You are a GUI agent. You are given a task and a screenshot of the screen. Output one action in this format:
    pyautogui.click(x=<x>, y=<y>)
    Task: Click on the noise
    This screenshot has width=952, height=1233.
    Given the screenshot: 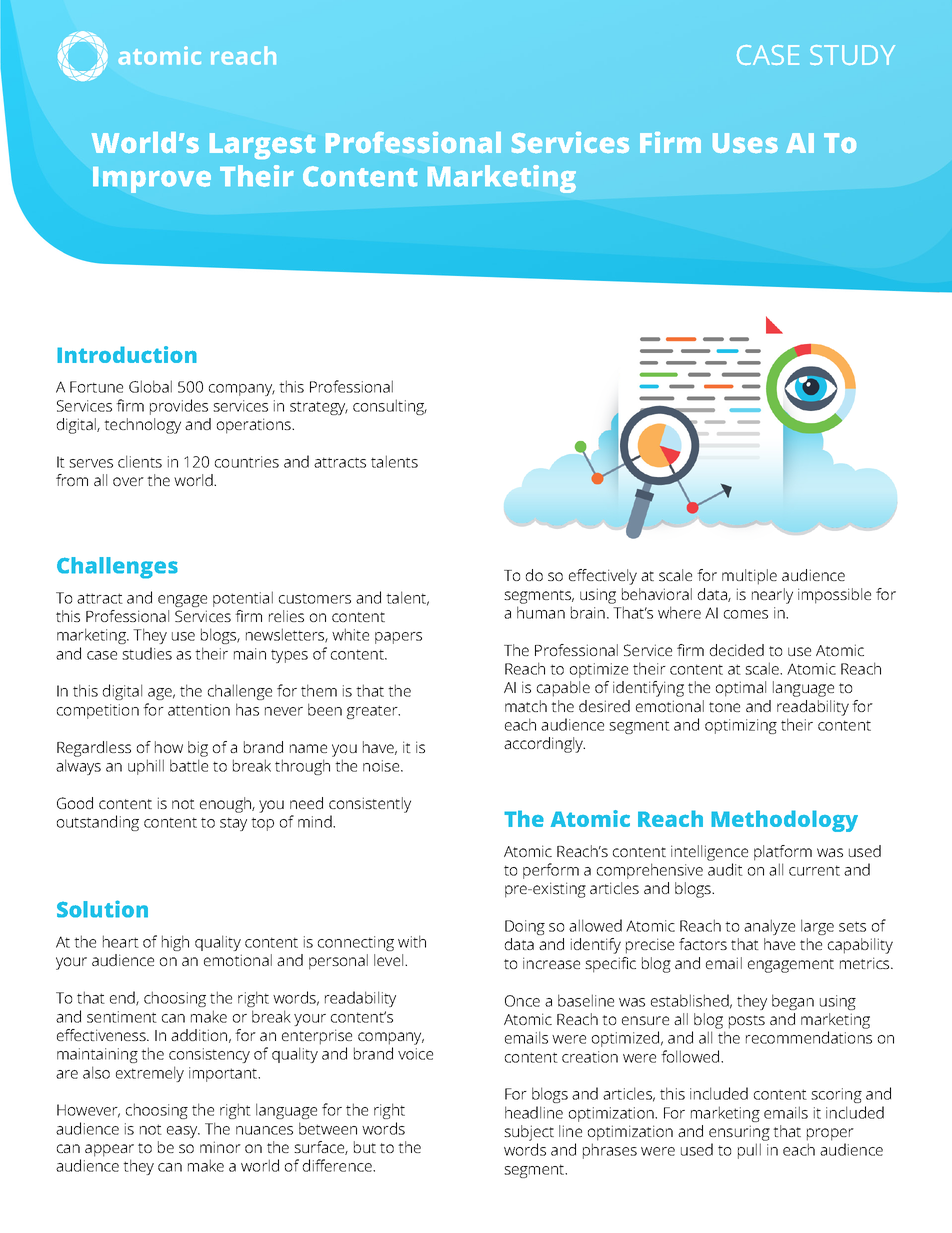 What is the action you would take?
    pyautogui.click(x=382, y=766)
